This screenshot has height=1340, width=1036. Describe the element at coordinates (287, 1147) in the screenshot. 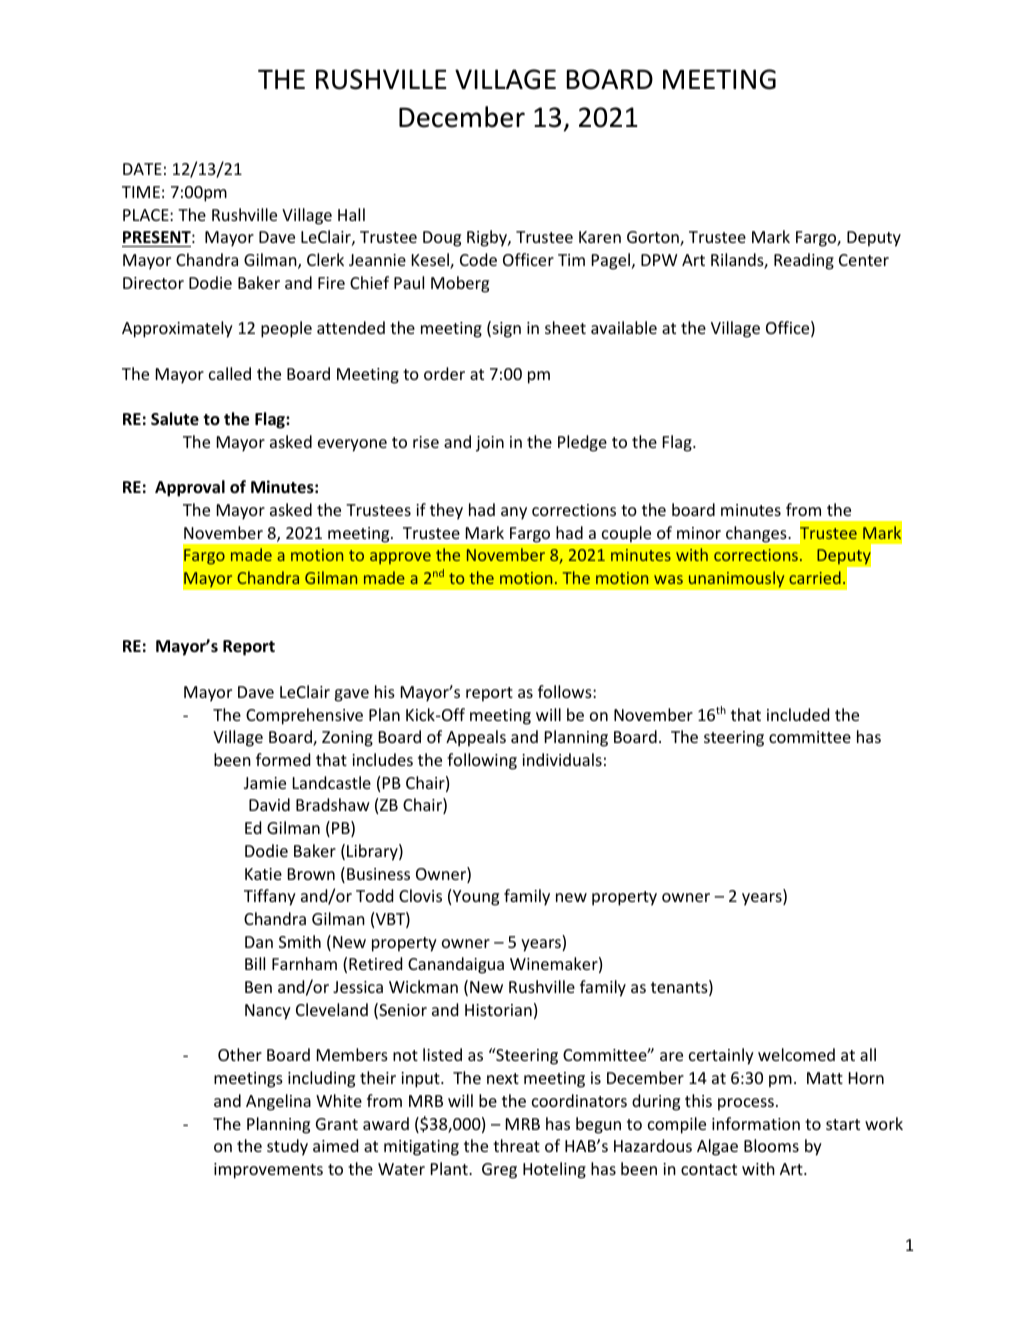

I see `study` at that location.
